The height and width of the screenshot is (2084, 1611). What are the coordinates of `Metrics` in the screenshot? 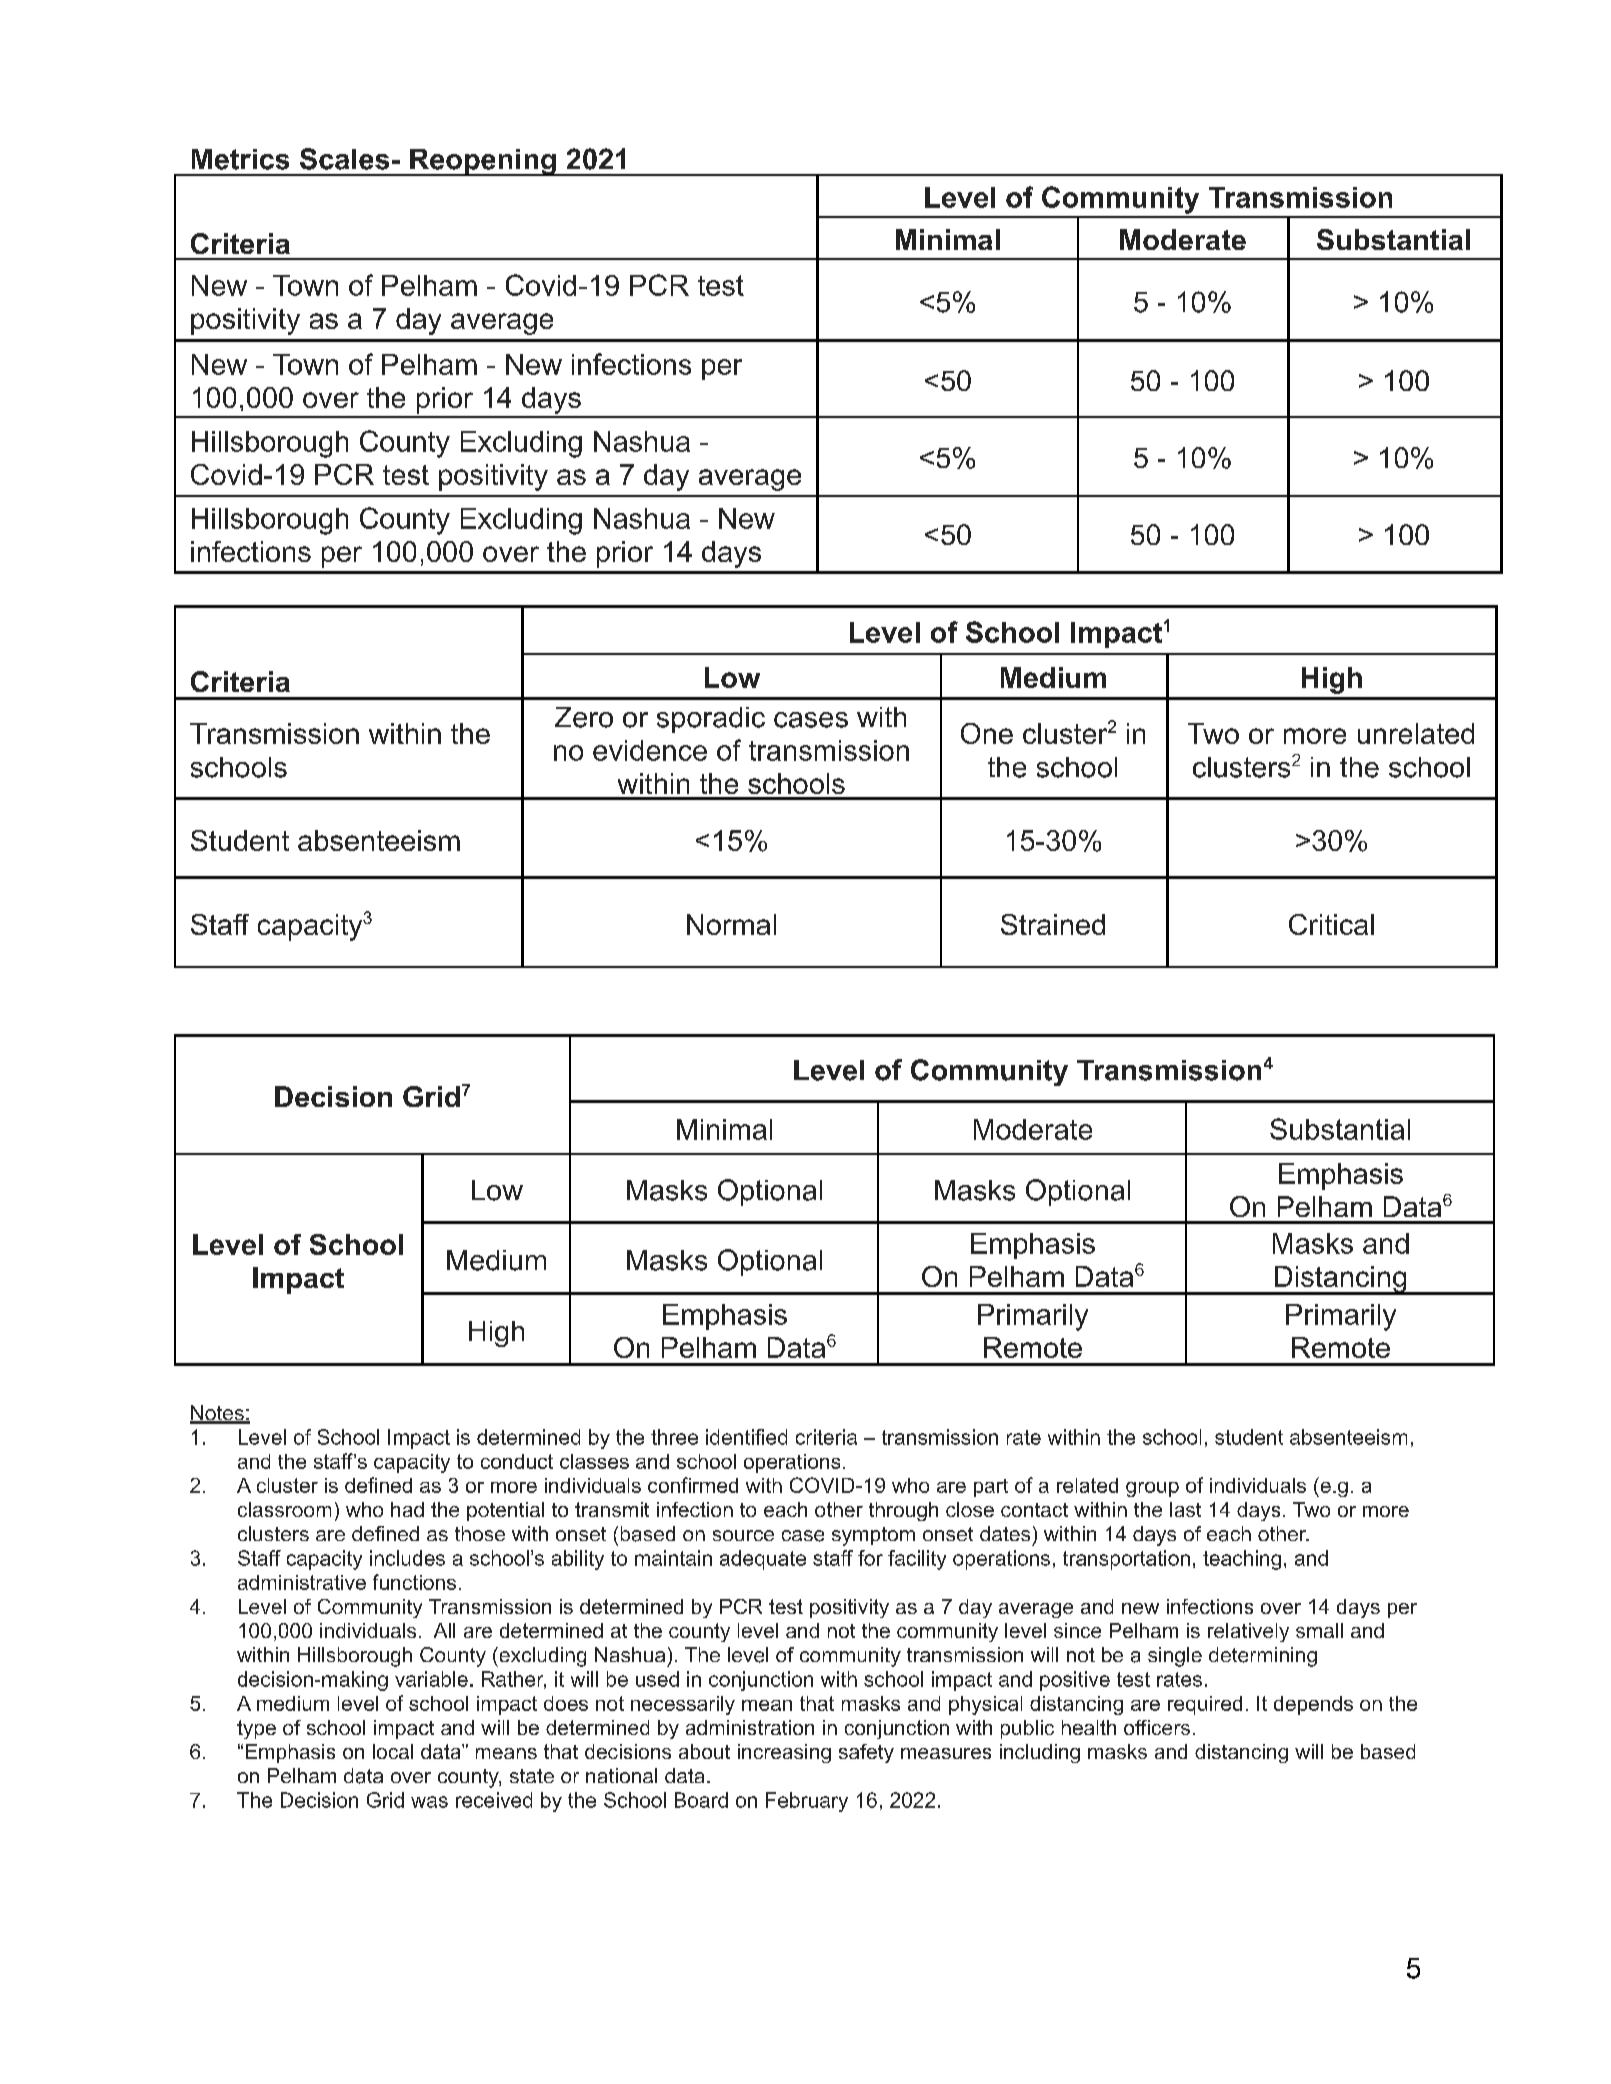 It's located at (240, 159).
